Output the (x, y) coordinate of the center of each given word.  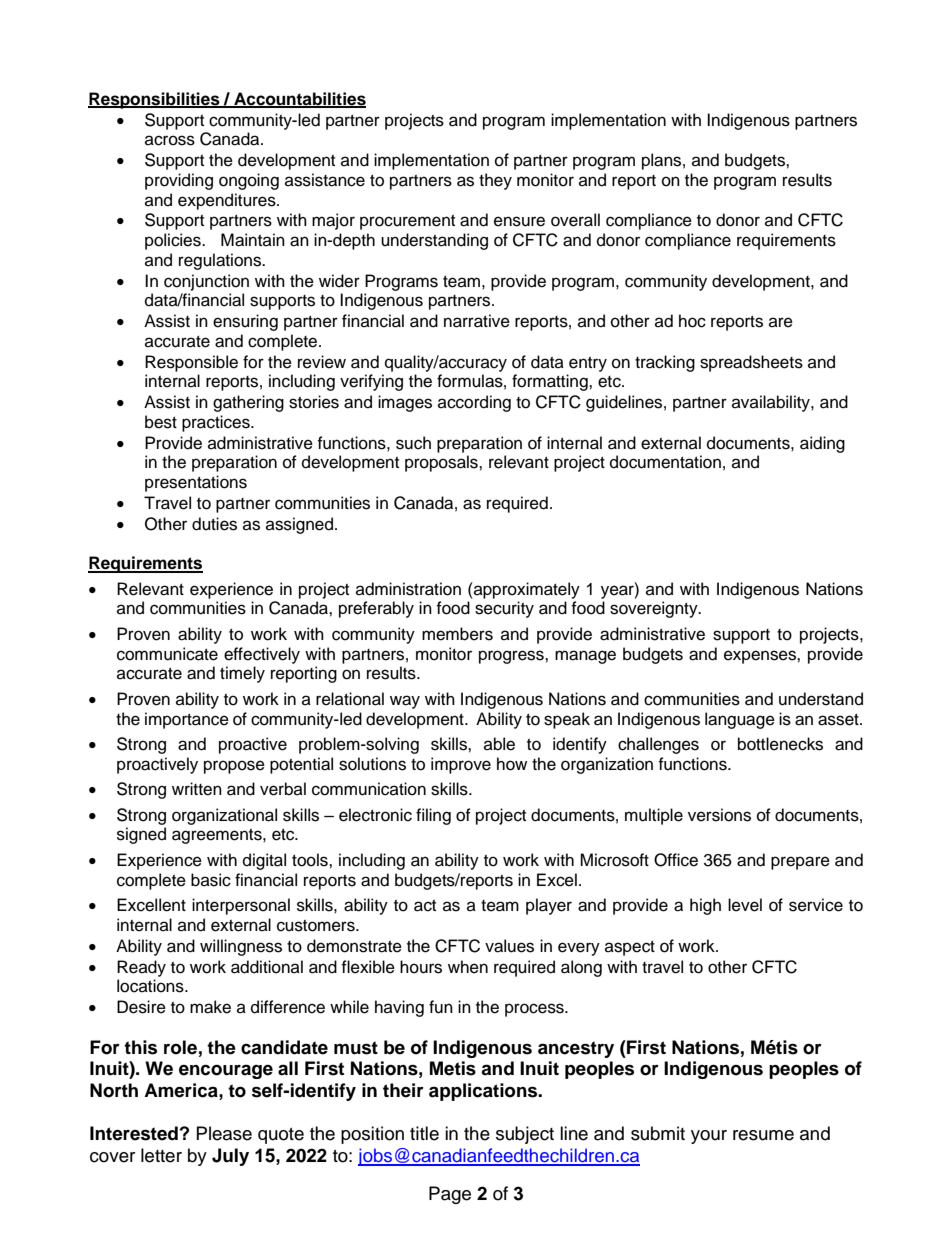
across (170, 140)
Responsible (191, 363)
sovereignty (655, 609)
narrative (477, 321)
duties (214, 524)
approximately (526, 590)
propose (234, 767)
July (230, 1157)
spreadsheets (751, 363)
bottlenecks (780, 744)
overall (575, 220)
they (495, 181)
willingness (241, 947)
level (745, 905)
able (499, 744)
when (468, 967)
